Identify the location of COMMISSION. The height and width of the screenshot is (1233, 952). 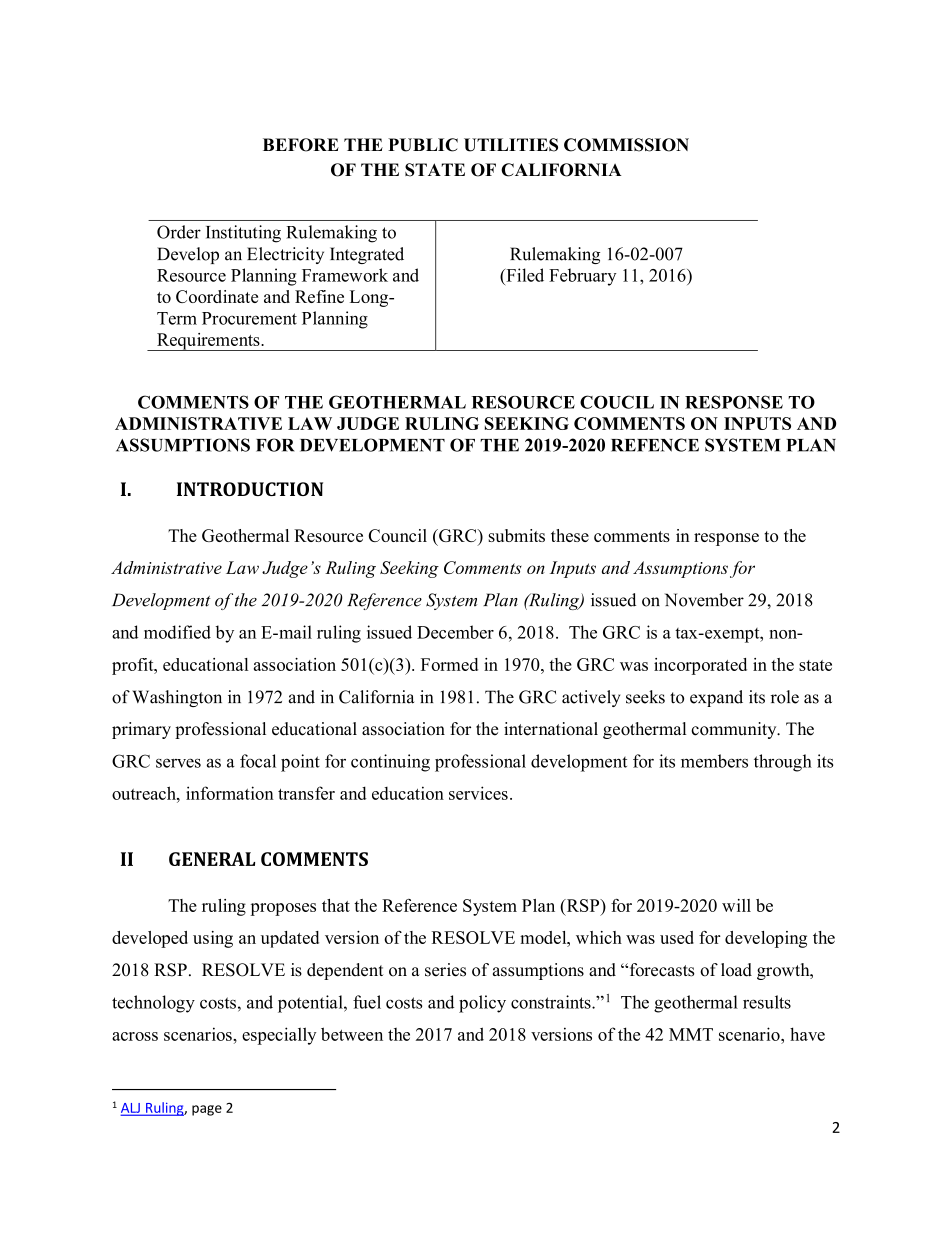
(626, 145).
